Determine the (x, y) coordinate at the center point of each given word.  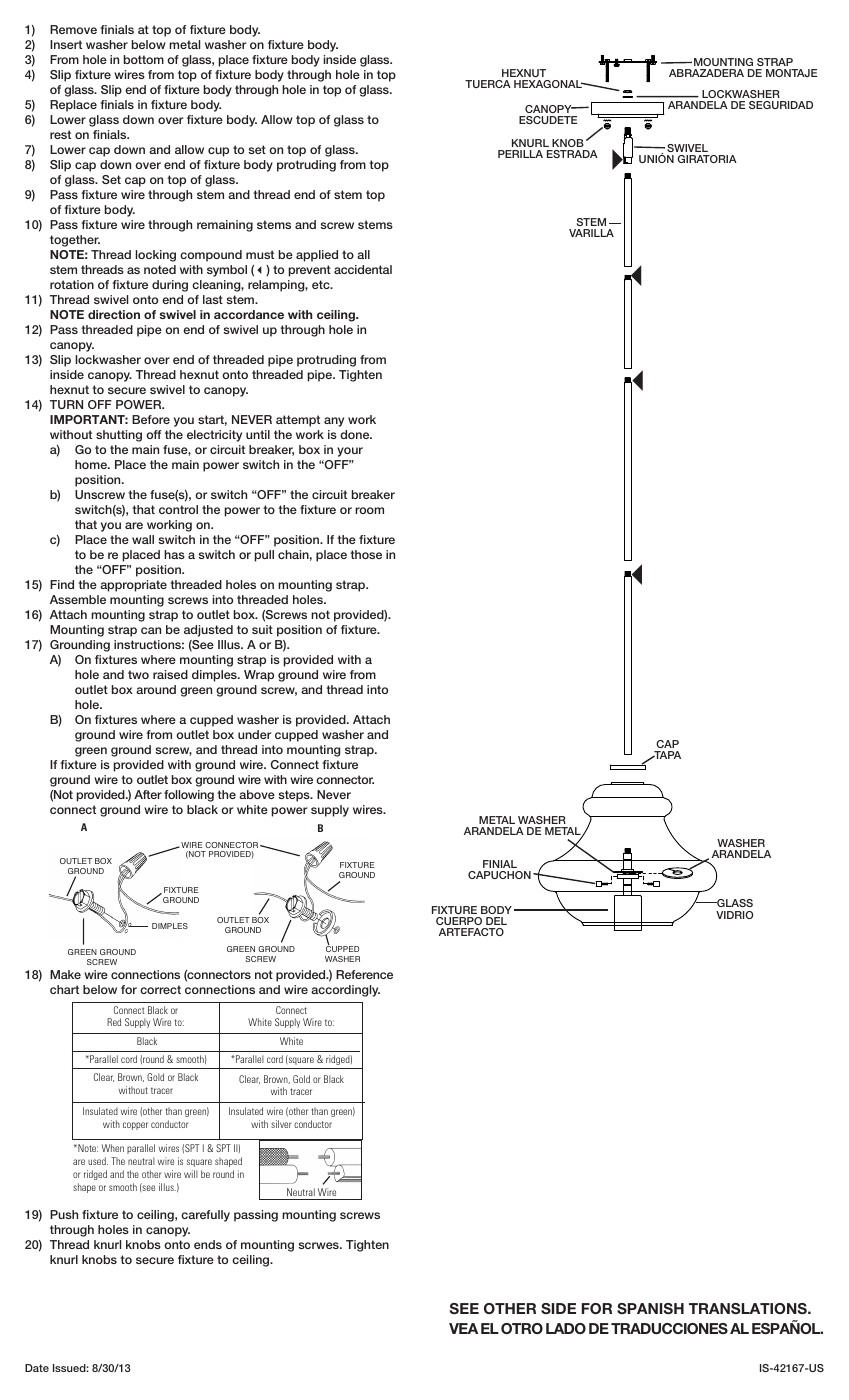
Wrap (259, 676)
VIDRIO (734, 915)
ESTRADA (572, 154)
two (138, 674)
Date (37, 1368)
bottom (144, 59)
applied (317, 256)
